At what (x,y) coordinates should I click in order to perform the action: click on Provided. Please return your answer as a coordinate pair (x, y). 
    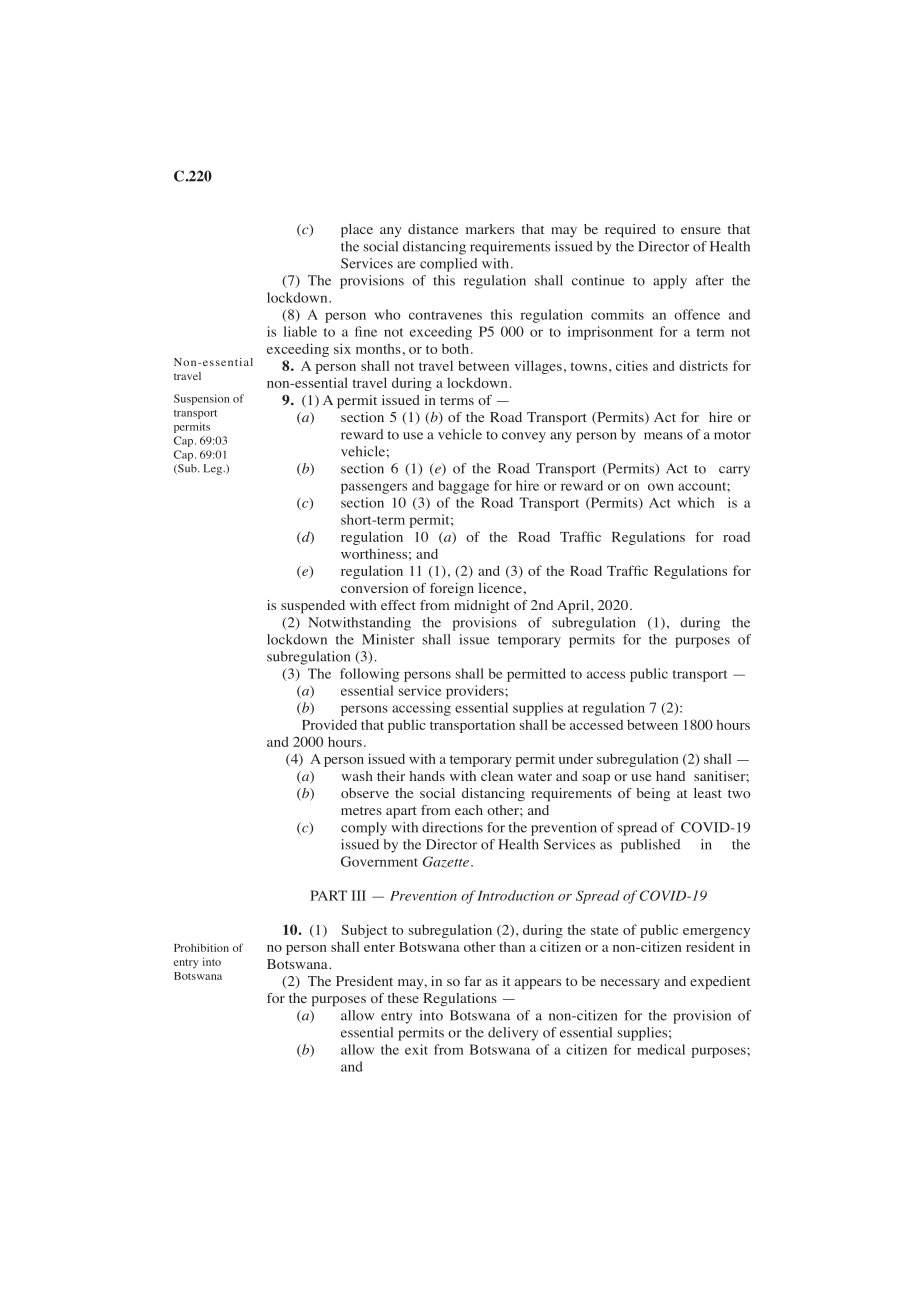
    Looking at the image, I should click on (329, 724).
